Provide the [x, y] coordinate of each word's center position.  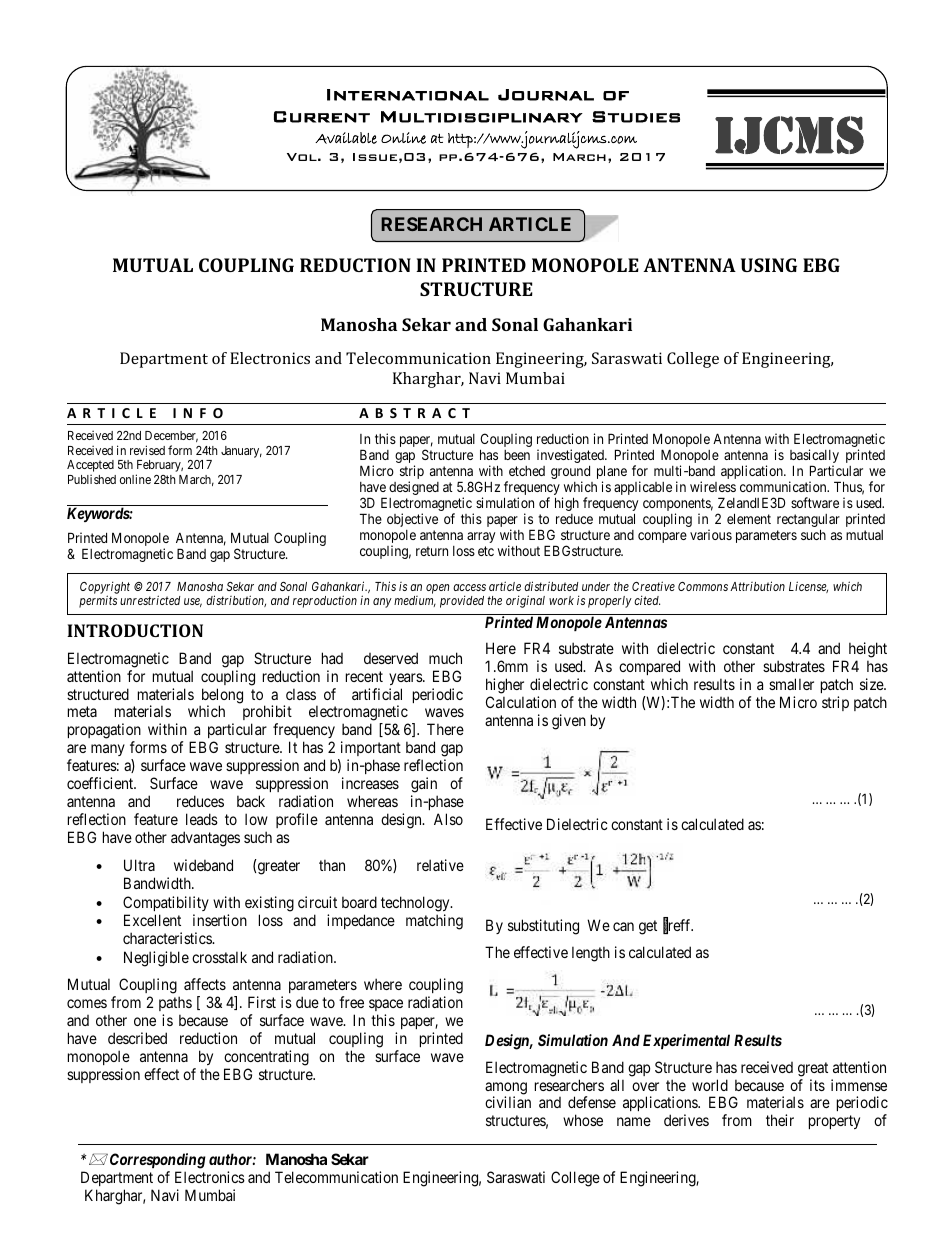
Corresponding [156, 1161]
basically [814, 457]
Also [448, 819]
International [408, 95]
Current [322, 117]
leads [202, 819]
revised [147, 450]
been [517, 455]
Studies [636, 117]
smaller [791, 684]
